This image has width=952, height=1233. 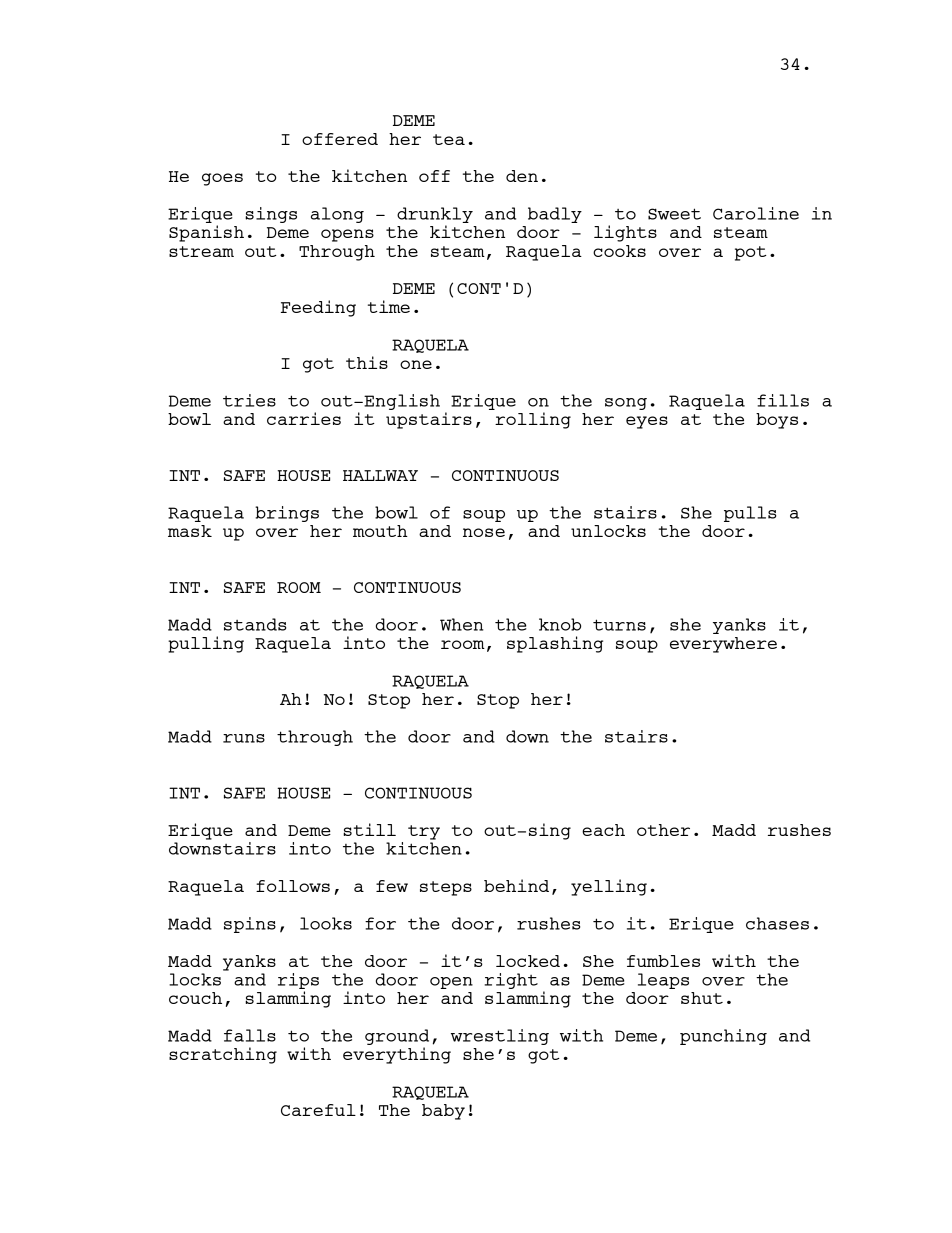 I want to click on goes, so click(x=222, y=179).
